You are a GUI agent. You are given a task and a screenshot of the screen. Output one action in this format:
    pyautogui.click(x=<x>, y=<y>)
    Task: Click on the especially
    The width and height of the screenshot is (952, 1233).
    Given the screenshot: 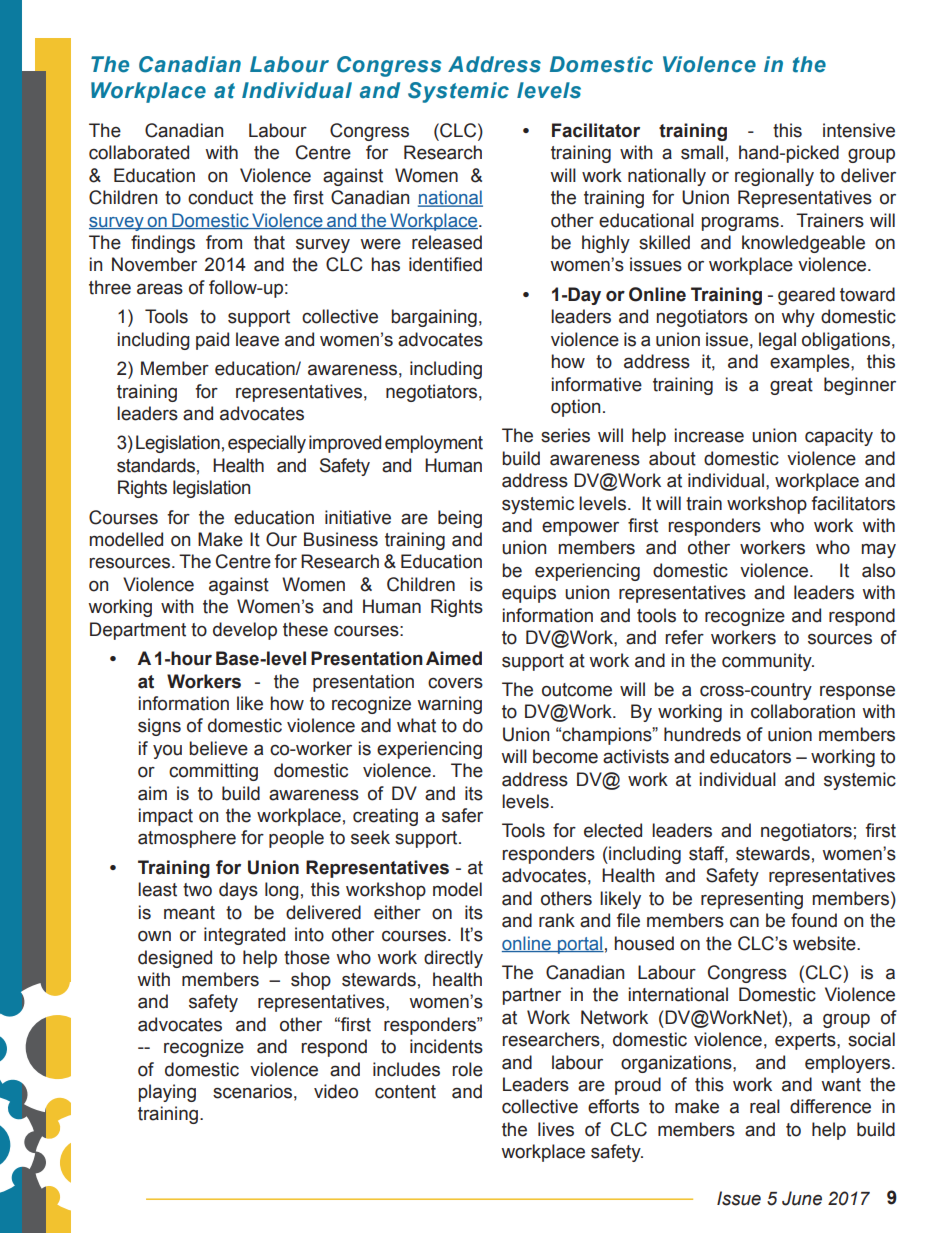 What is the action you would take?
    pyautogui.click(x=267, y=444)
